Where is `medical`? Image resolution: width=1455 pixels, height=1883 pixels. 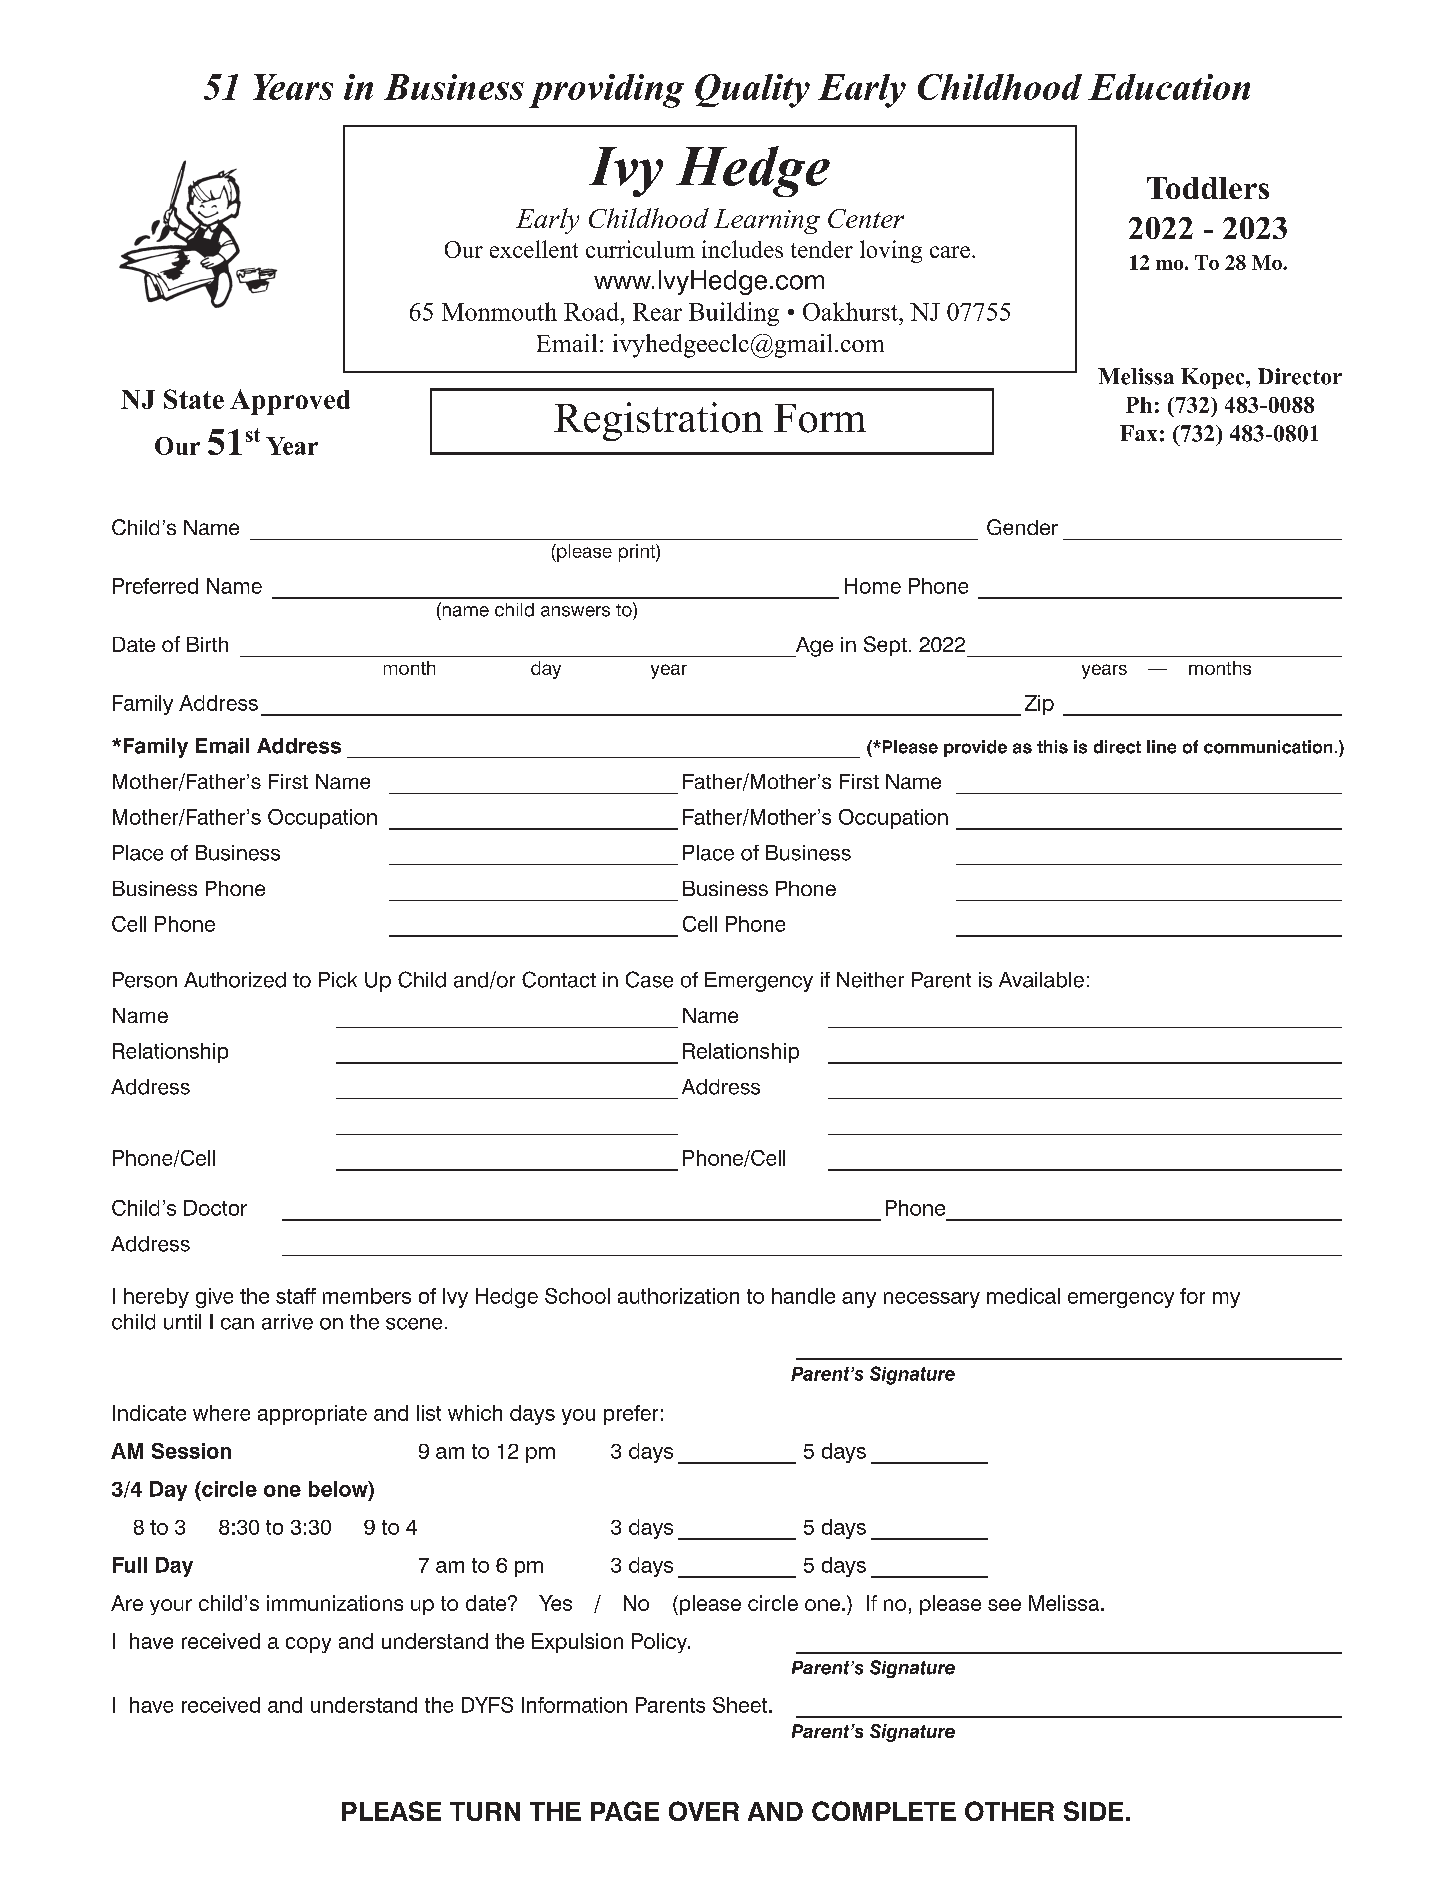 medical is located at coordinates (1023, 1296).
